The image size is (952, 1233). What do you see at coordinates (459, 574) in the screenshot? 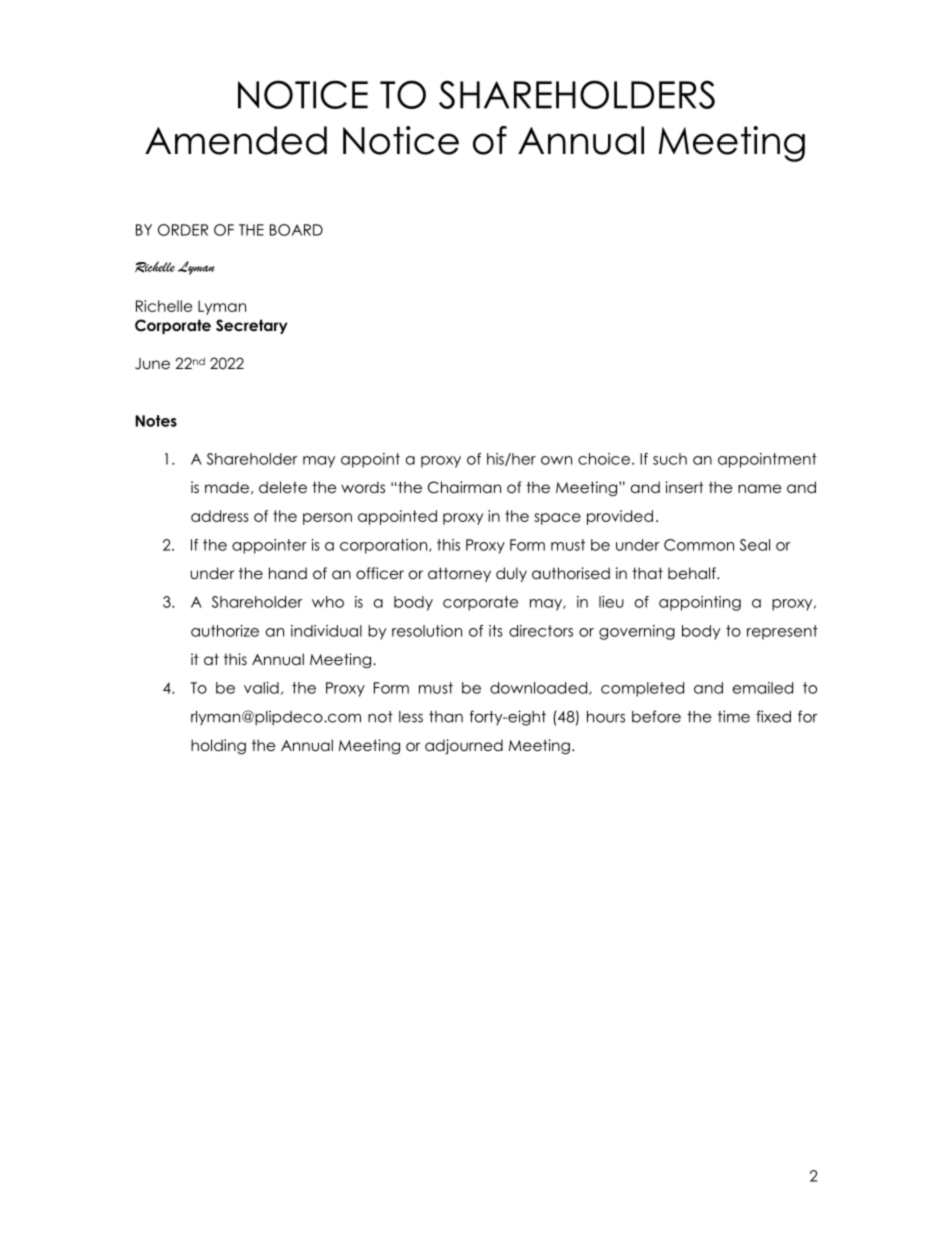
I see `attorney` at bounding box center [459, 574].
